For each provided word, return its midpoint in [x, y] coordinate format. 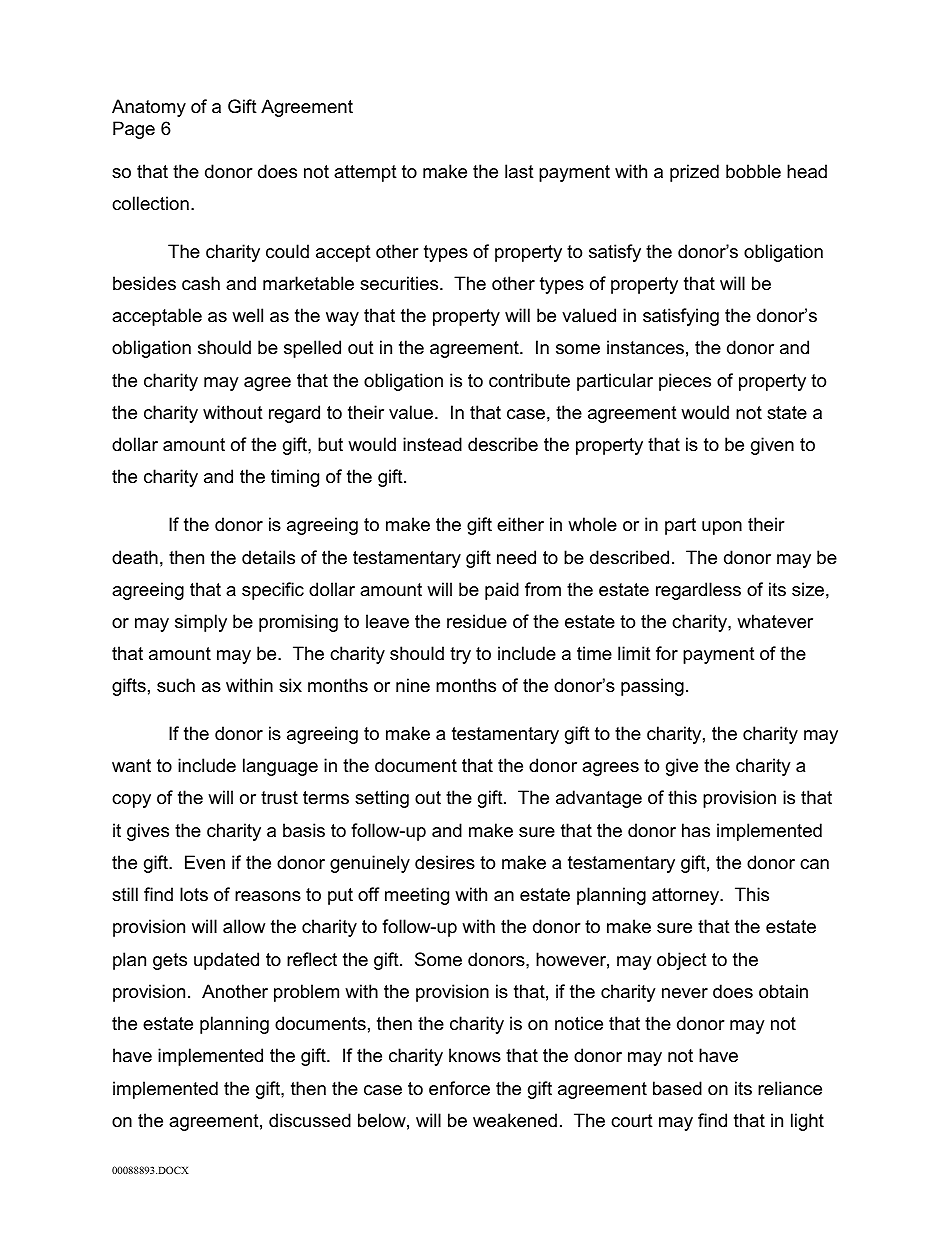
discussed [310, 1120]
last [519, 171]
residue [477, 621]
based [677, 1088]
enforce [459, 1088]
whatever [775, 621]
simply [201, 623]
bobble [753, 171]
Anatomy [149, 108]
